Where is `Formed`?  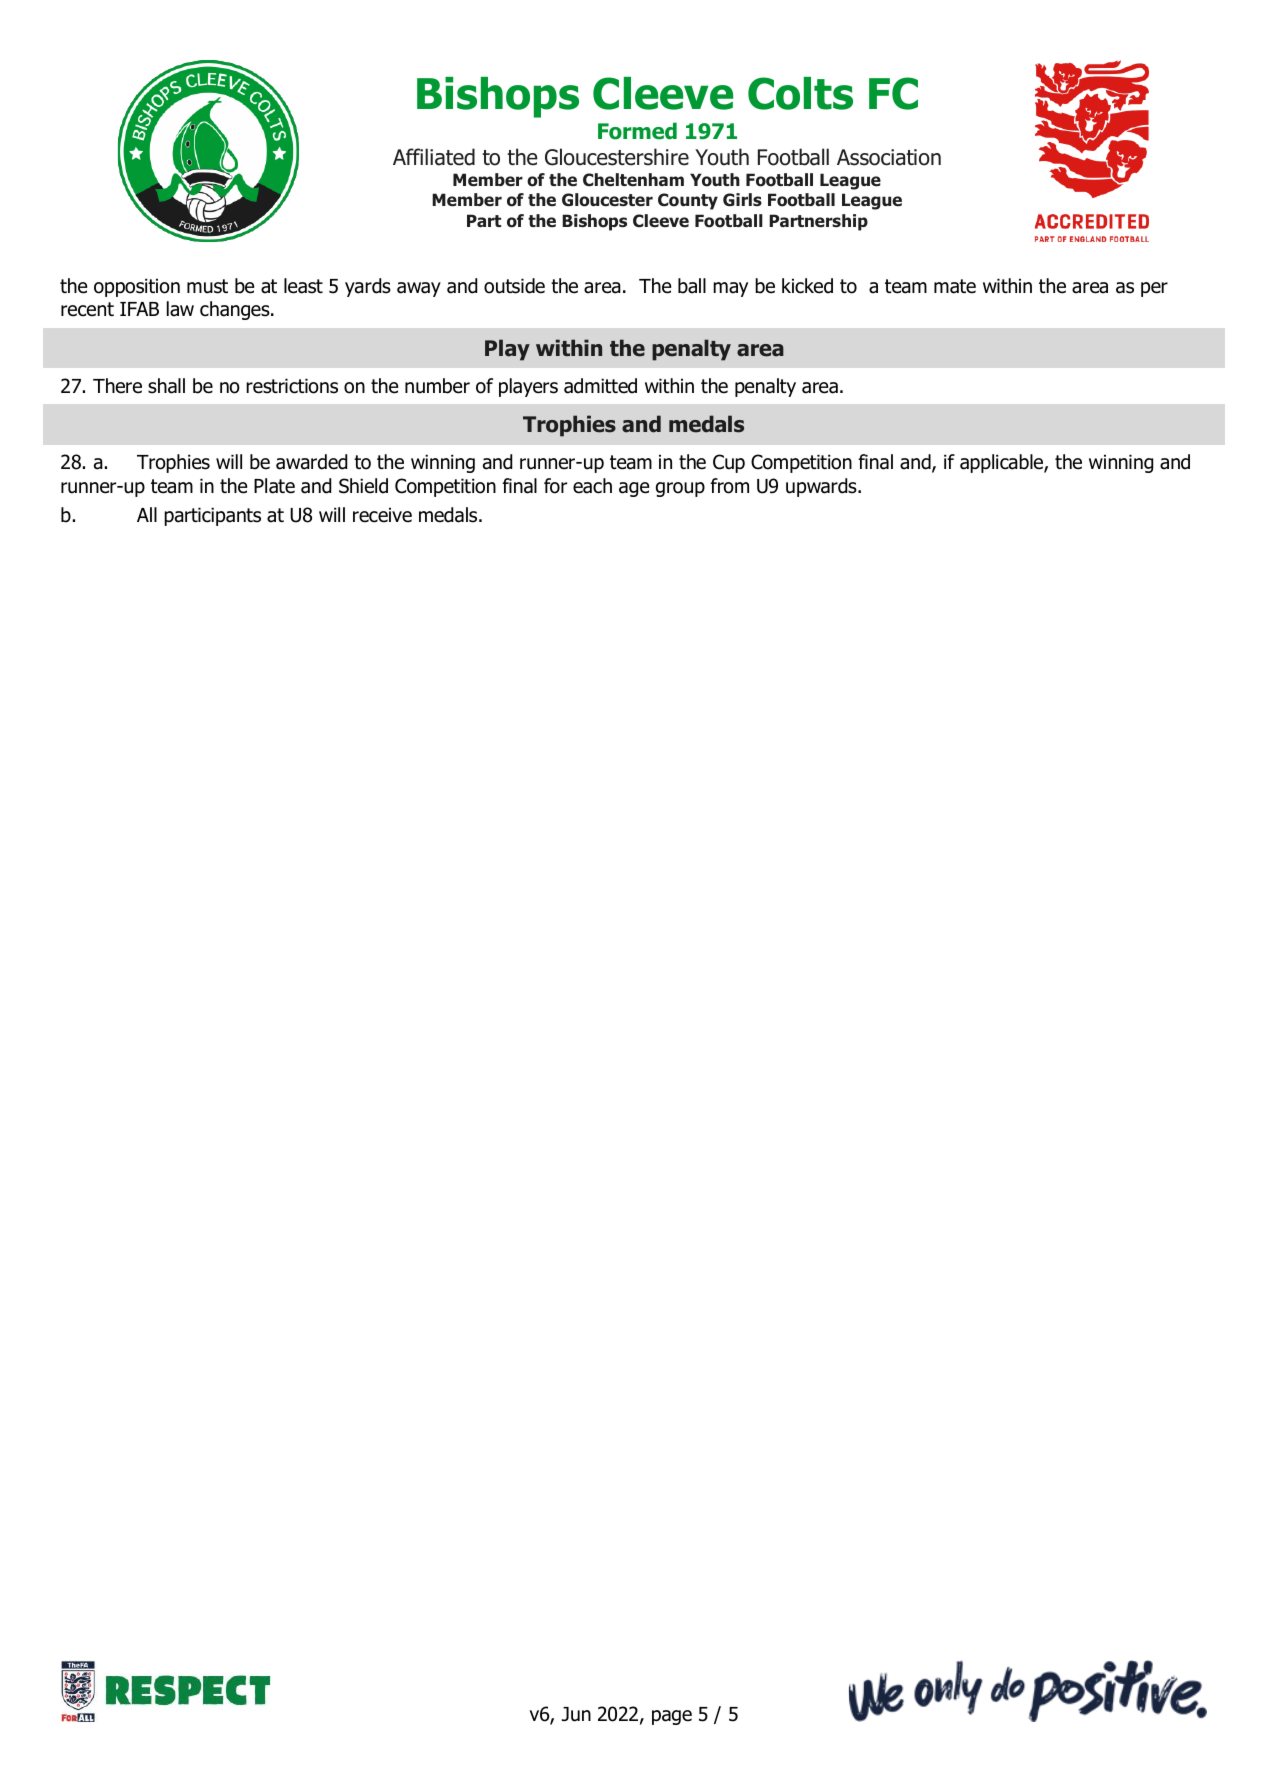
Formed is located at coordinates (637, 131).
